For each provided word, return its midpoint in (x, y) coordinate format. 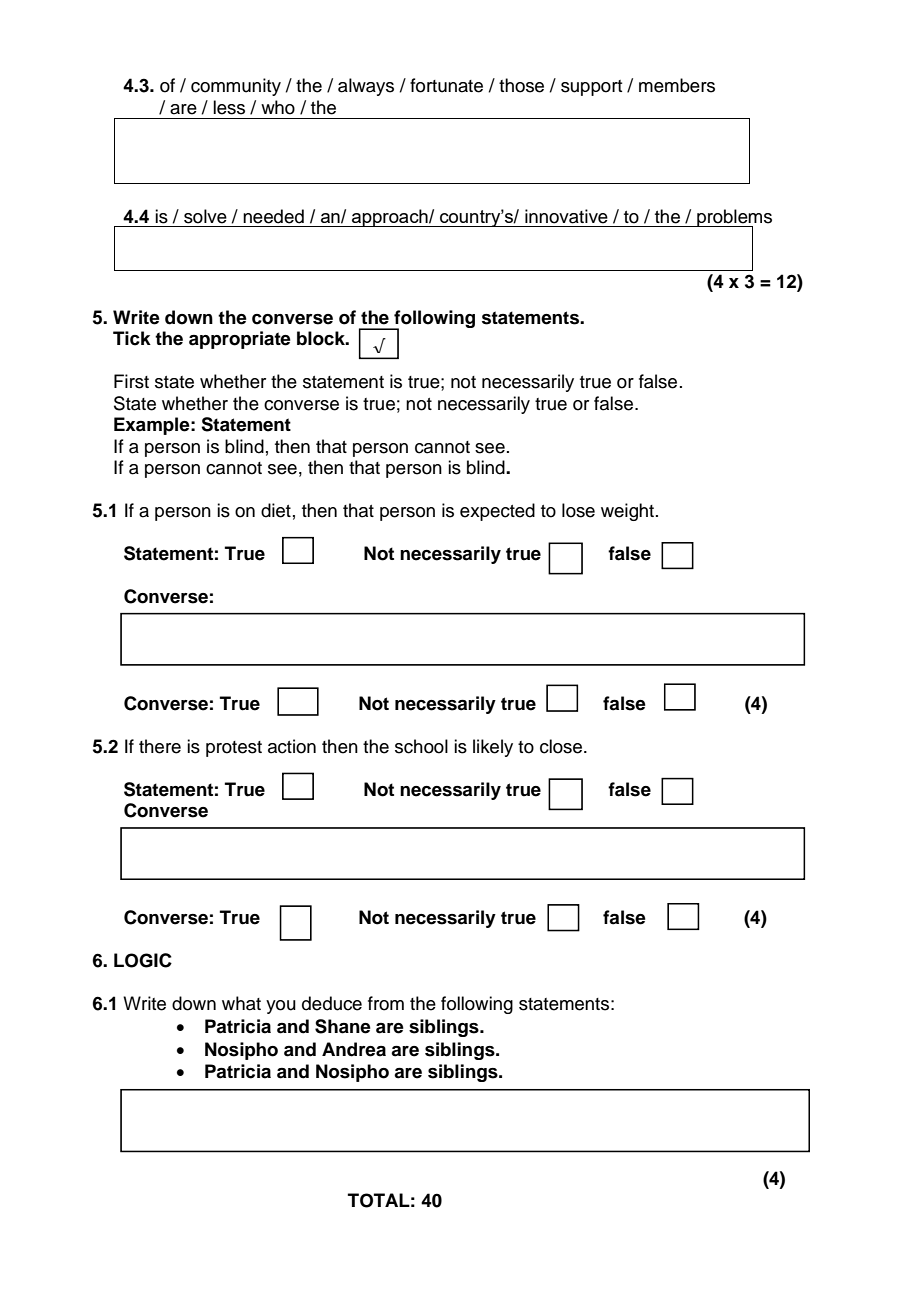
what (241, 1003)
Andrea (354, 1049)
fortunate (446, 85)
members (677, 85)
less (229, 107)
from (386, 1003)
